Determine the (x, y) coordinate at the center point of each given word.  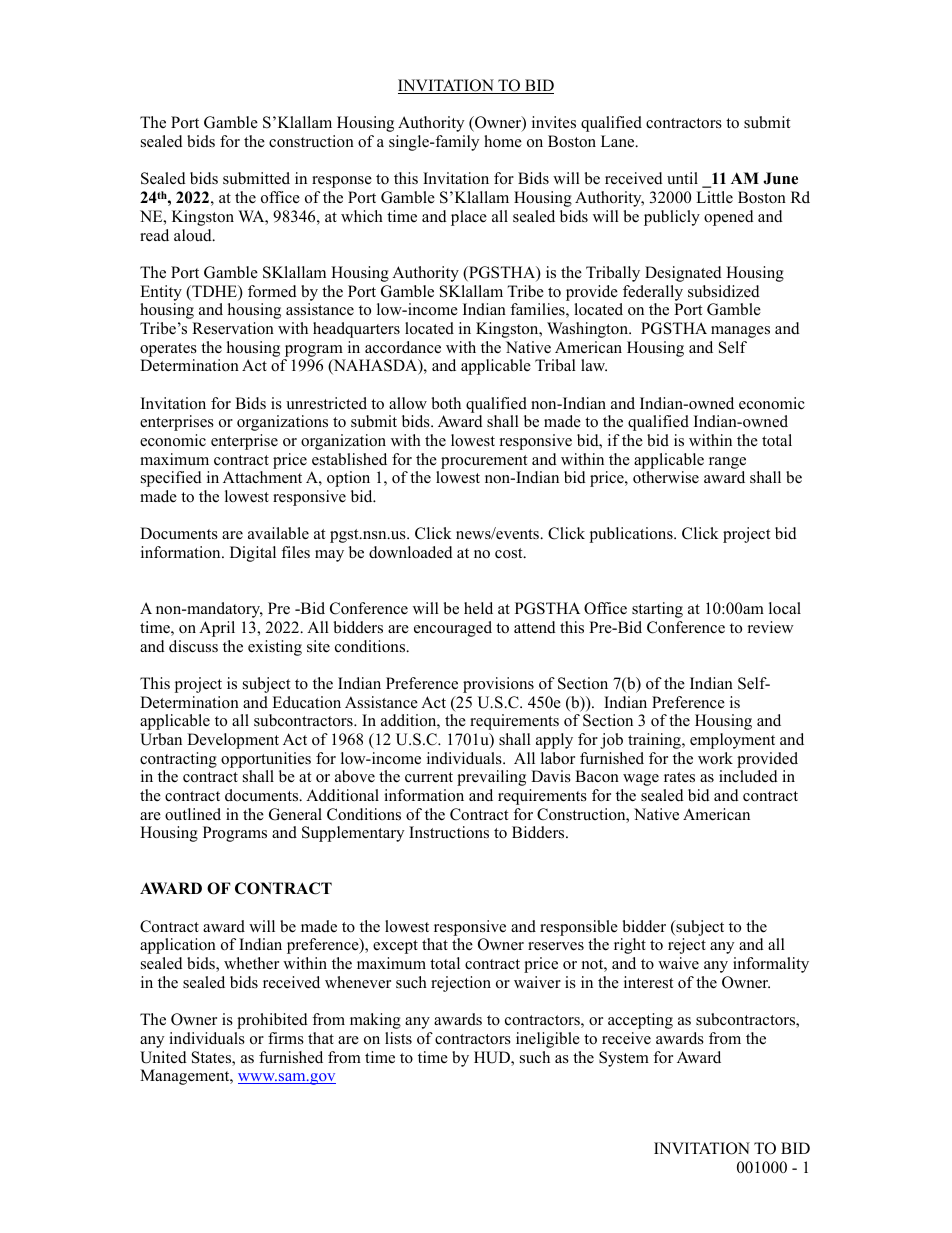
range (727, 463)
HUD (493, 1058)
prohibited (272, 1021)
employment (732, 741)
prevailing (491, 778)
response (342, 182)
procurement (484, 462)
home (503, 141)
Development (233, 741)
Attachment (262, 477)
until (682, 178)
